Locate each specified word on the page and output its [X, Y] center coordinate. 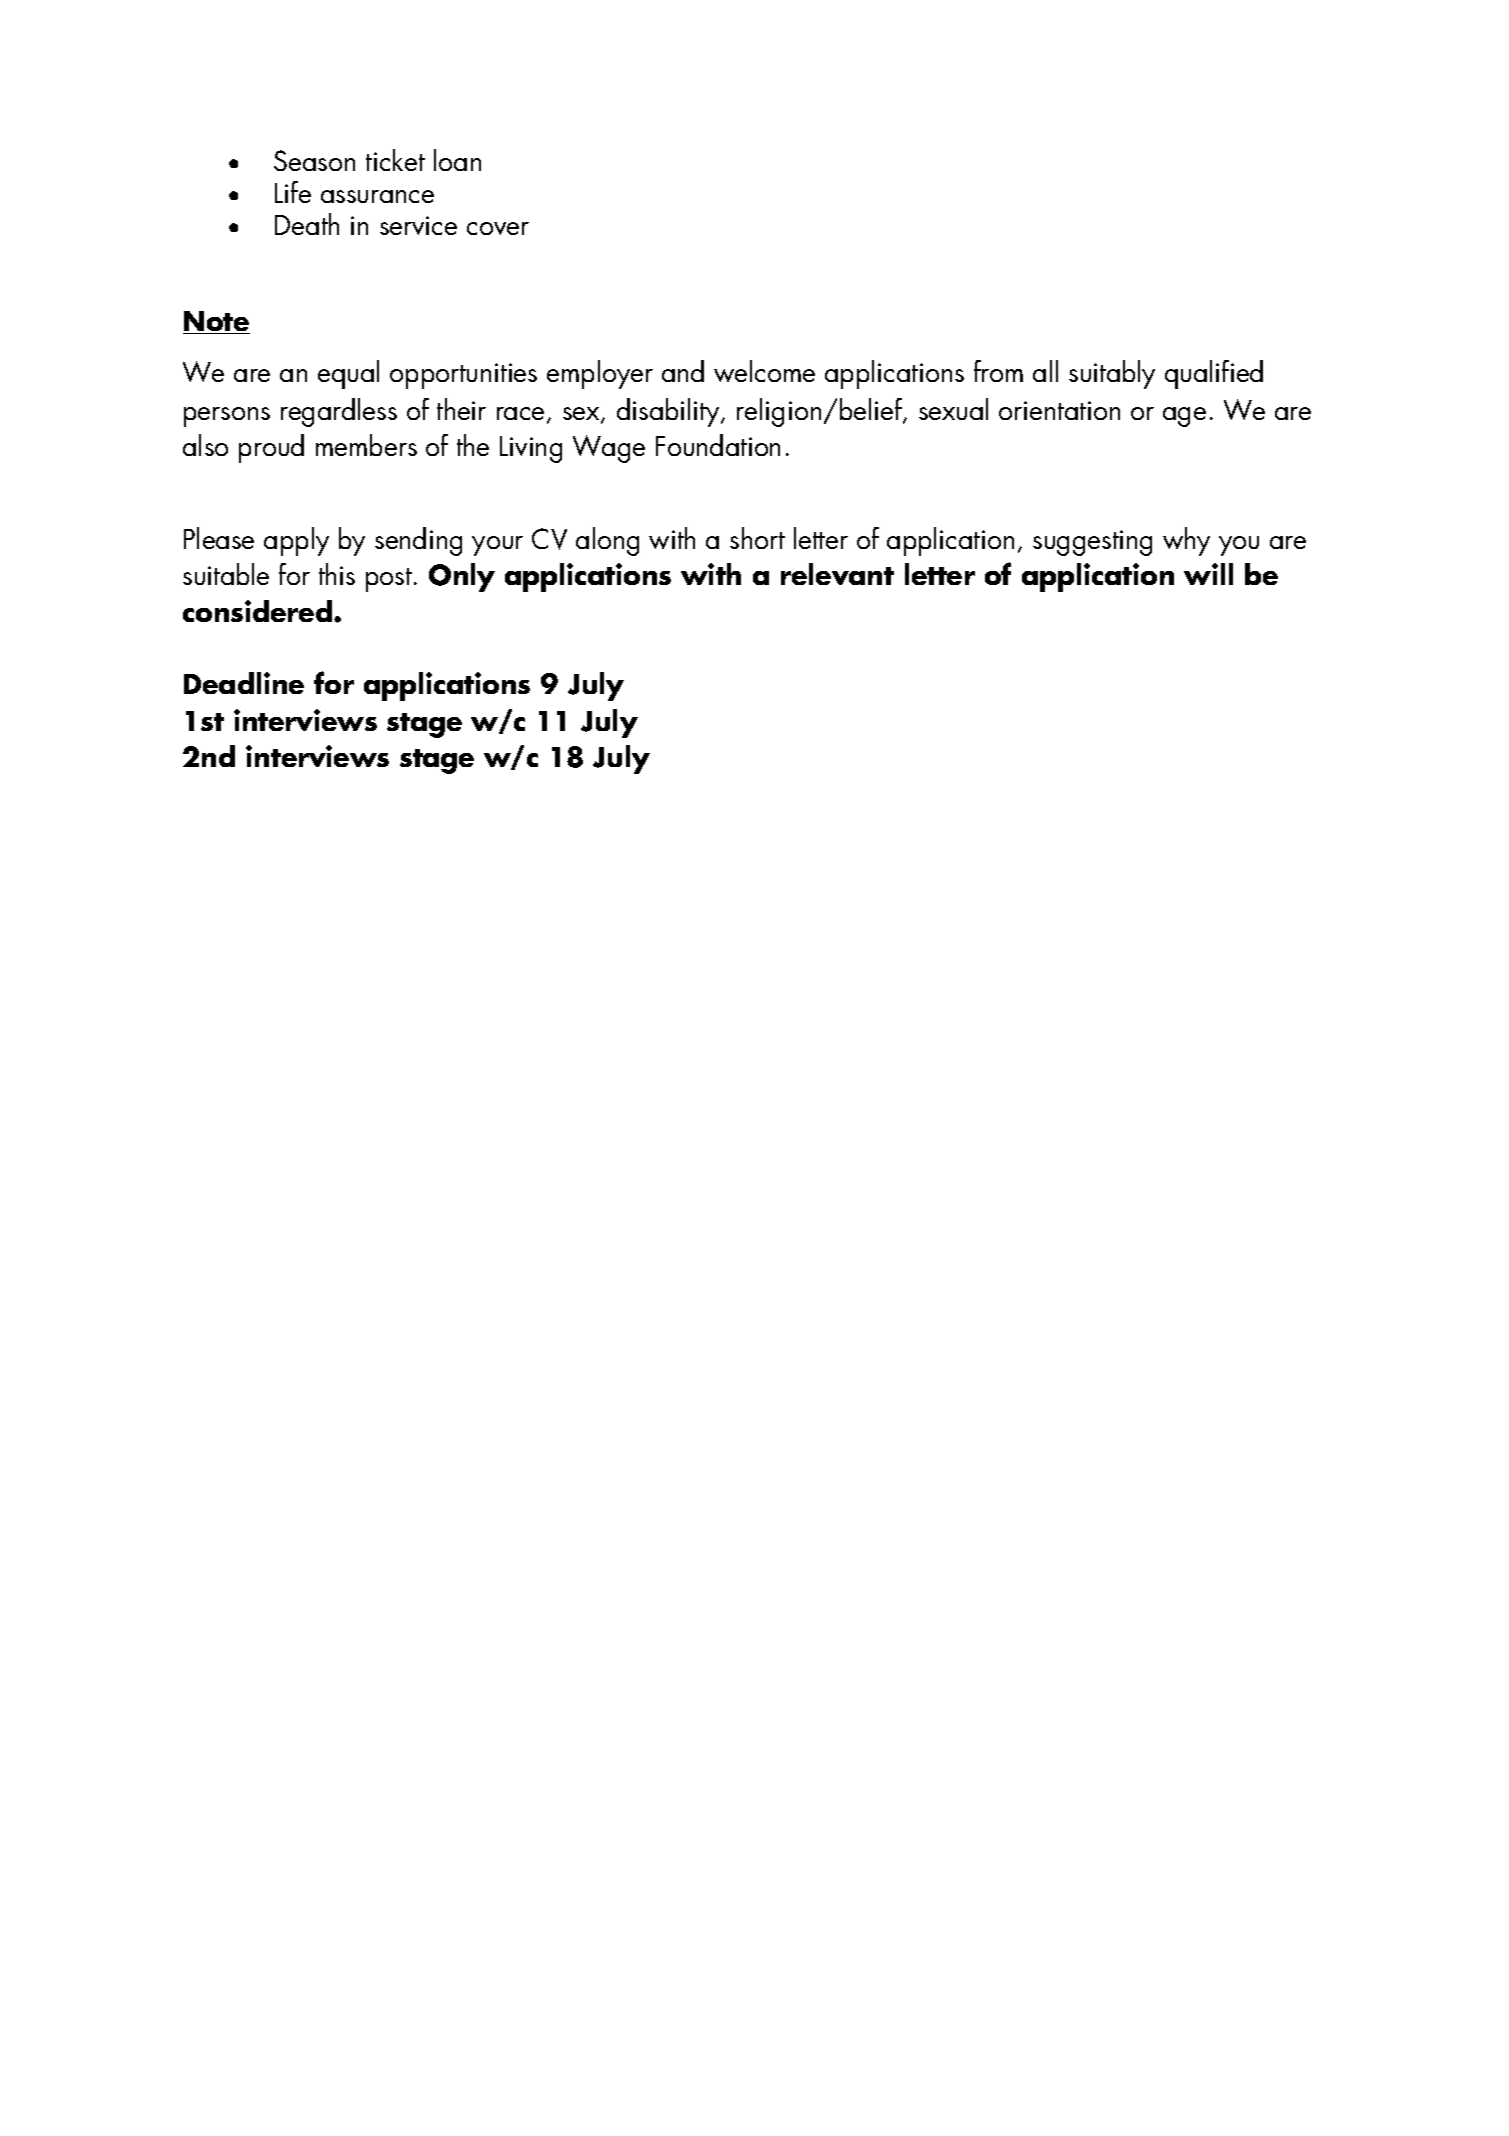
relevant [837, 574]
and [683, 371]
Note [216, 322]
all [1045, 371]
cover [498, 228]
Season [314, 160]
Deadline [244, 683]
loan [457, 160]
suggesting [1092, 543]
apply [296, 541]
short [757, 538]
